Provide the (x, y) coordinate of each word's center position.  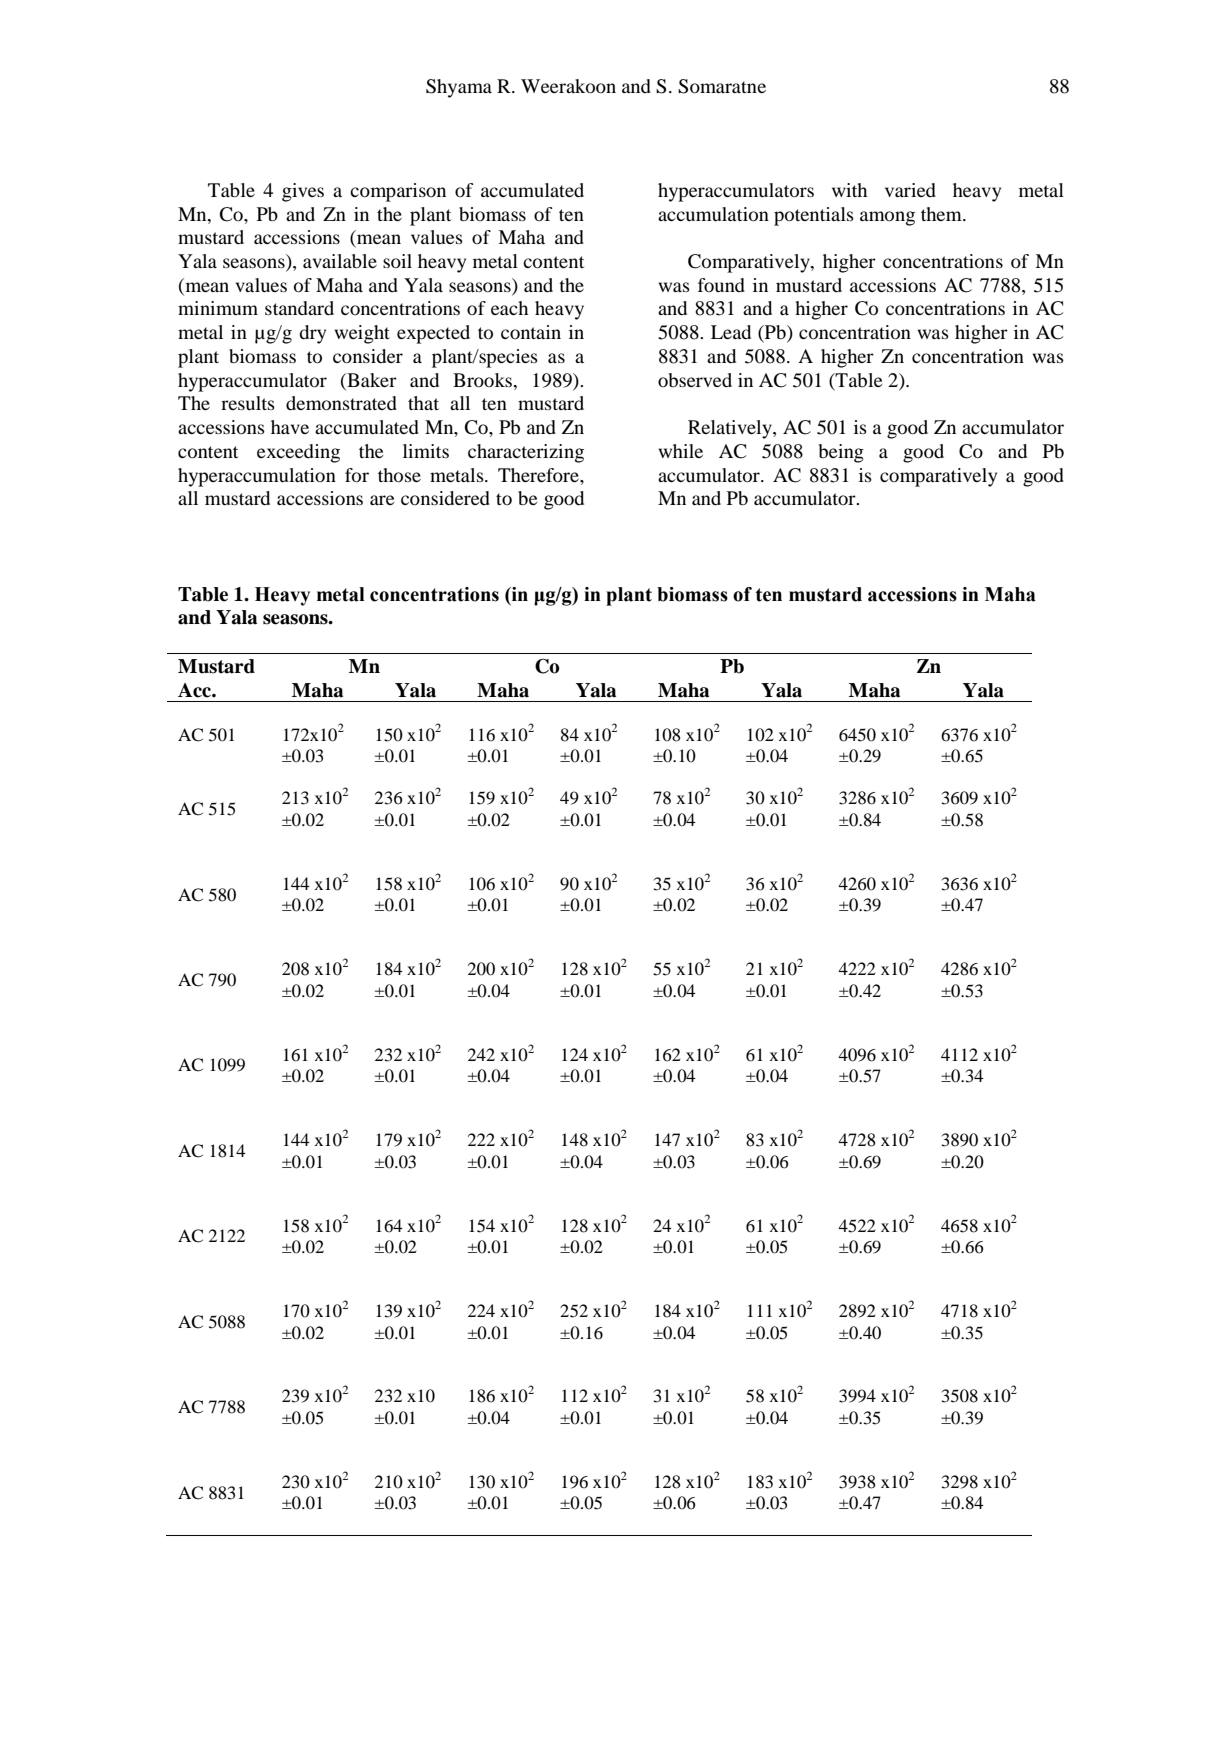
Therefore (539, 475)
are (382, 500)
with (849, 190)
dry (312, 334)
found (721, 285)
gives (303, 192)
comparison (398, 192)
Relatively (731, 429)
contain (531, 332)
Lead (731, 332)
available (340, 261)
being (841, 453)
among (887, 218)
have (290, 427)
